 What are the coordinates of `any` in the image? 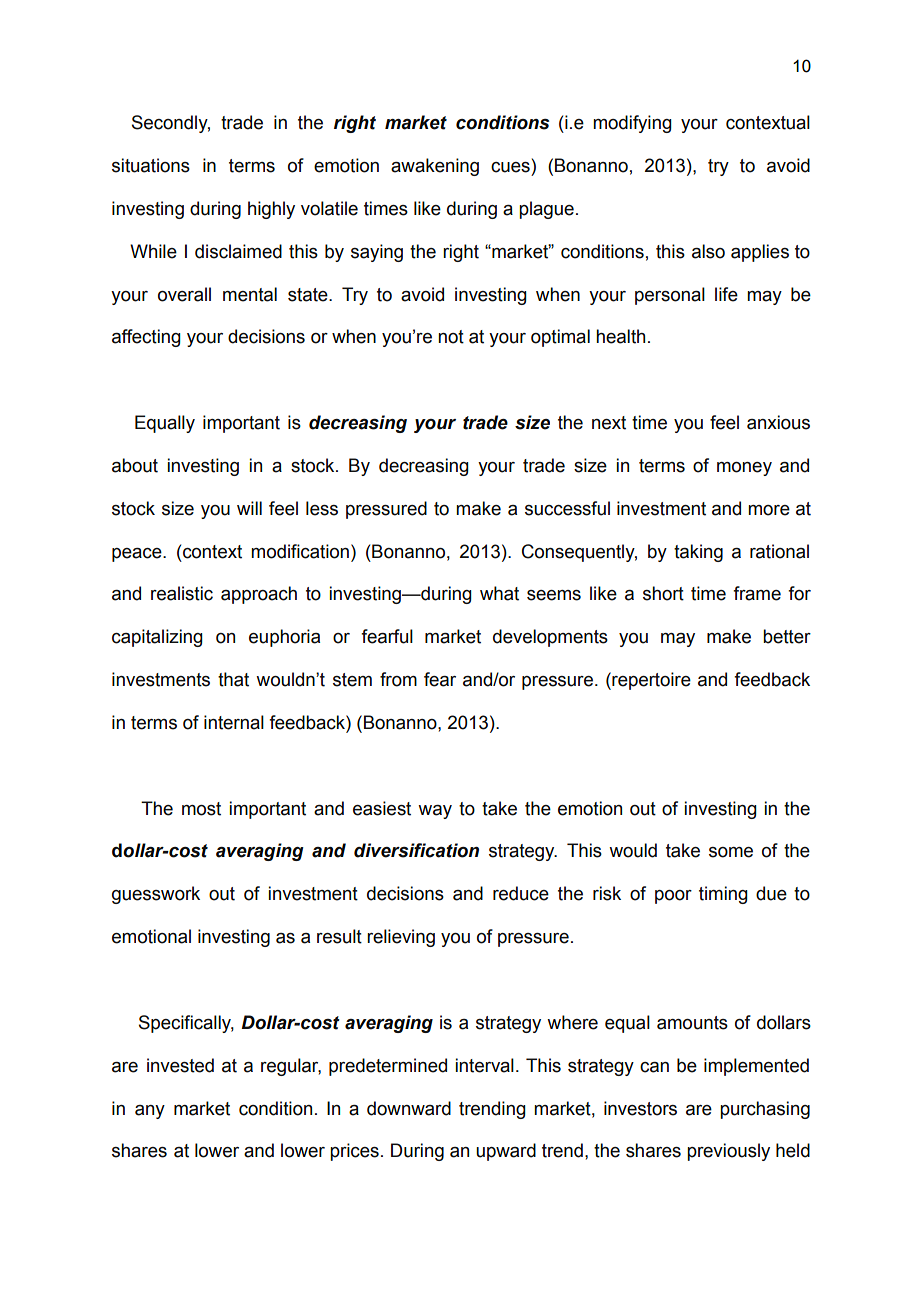 It's located at (150, 1112).
